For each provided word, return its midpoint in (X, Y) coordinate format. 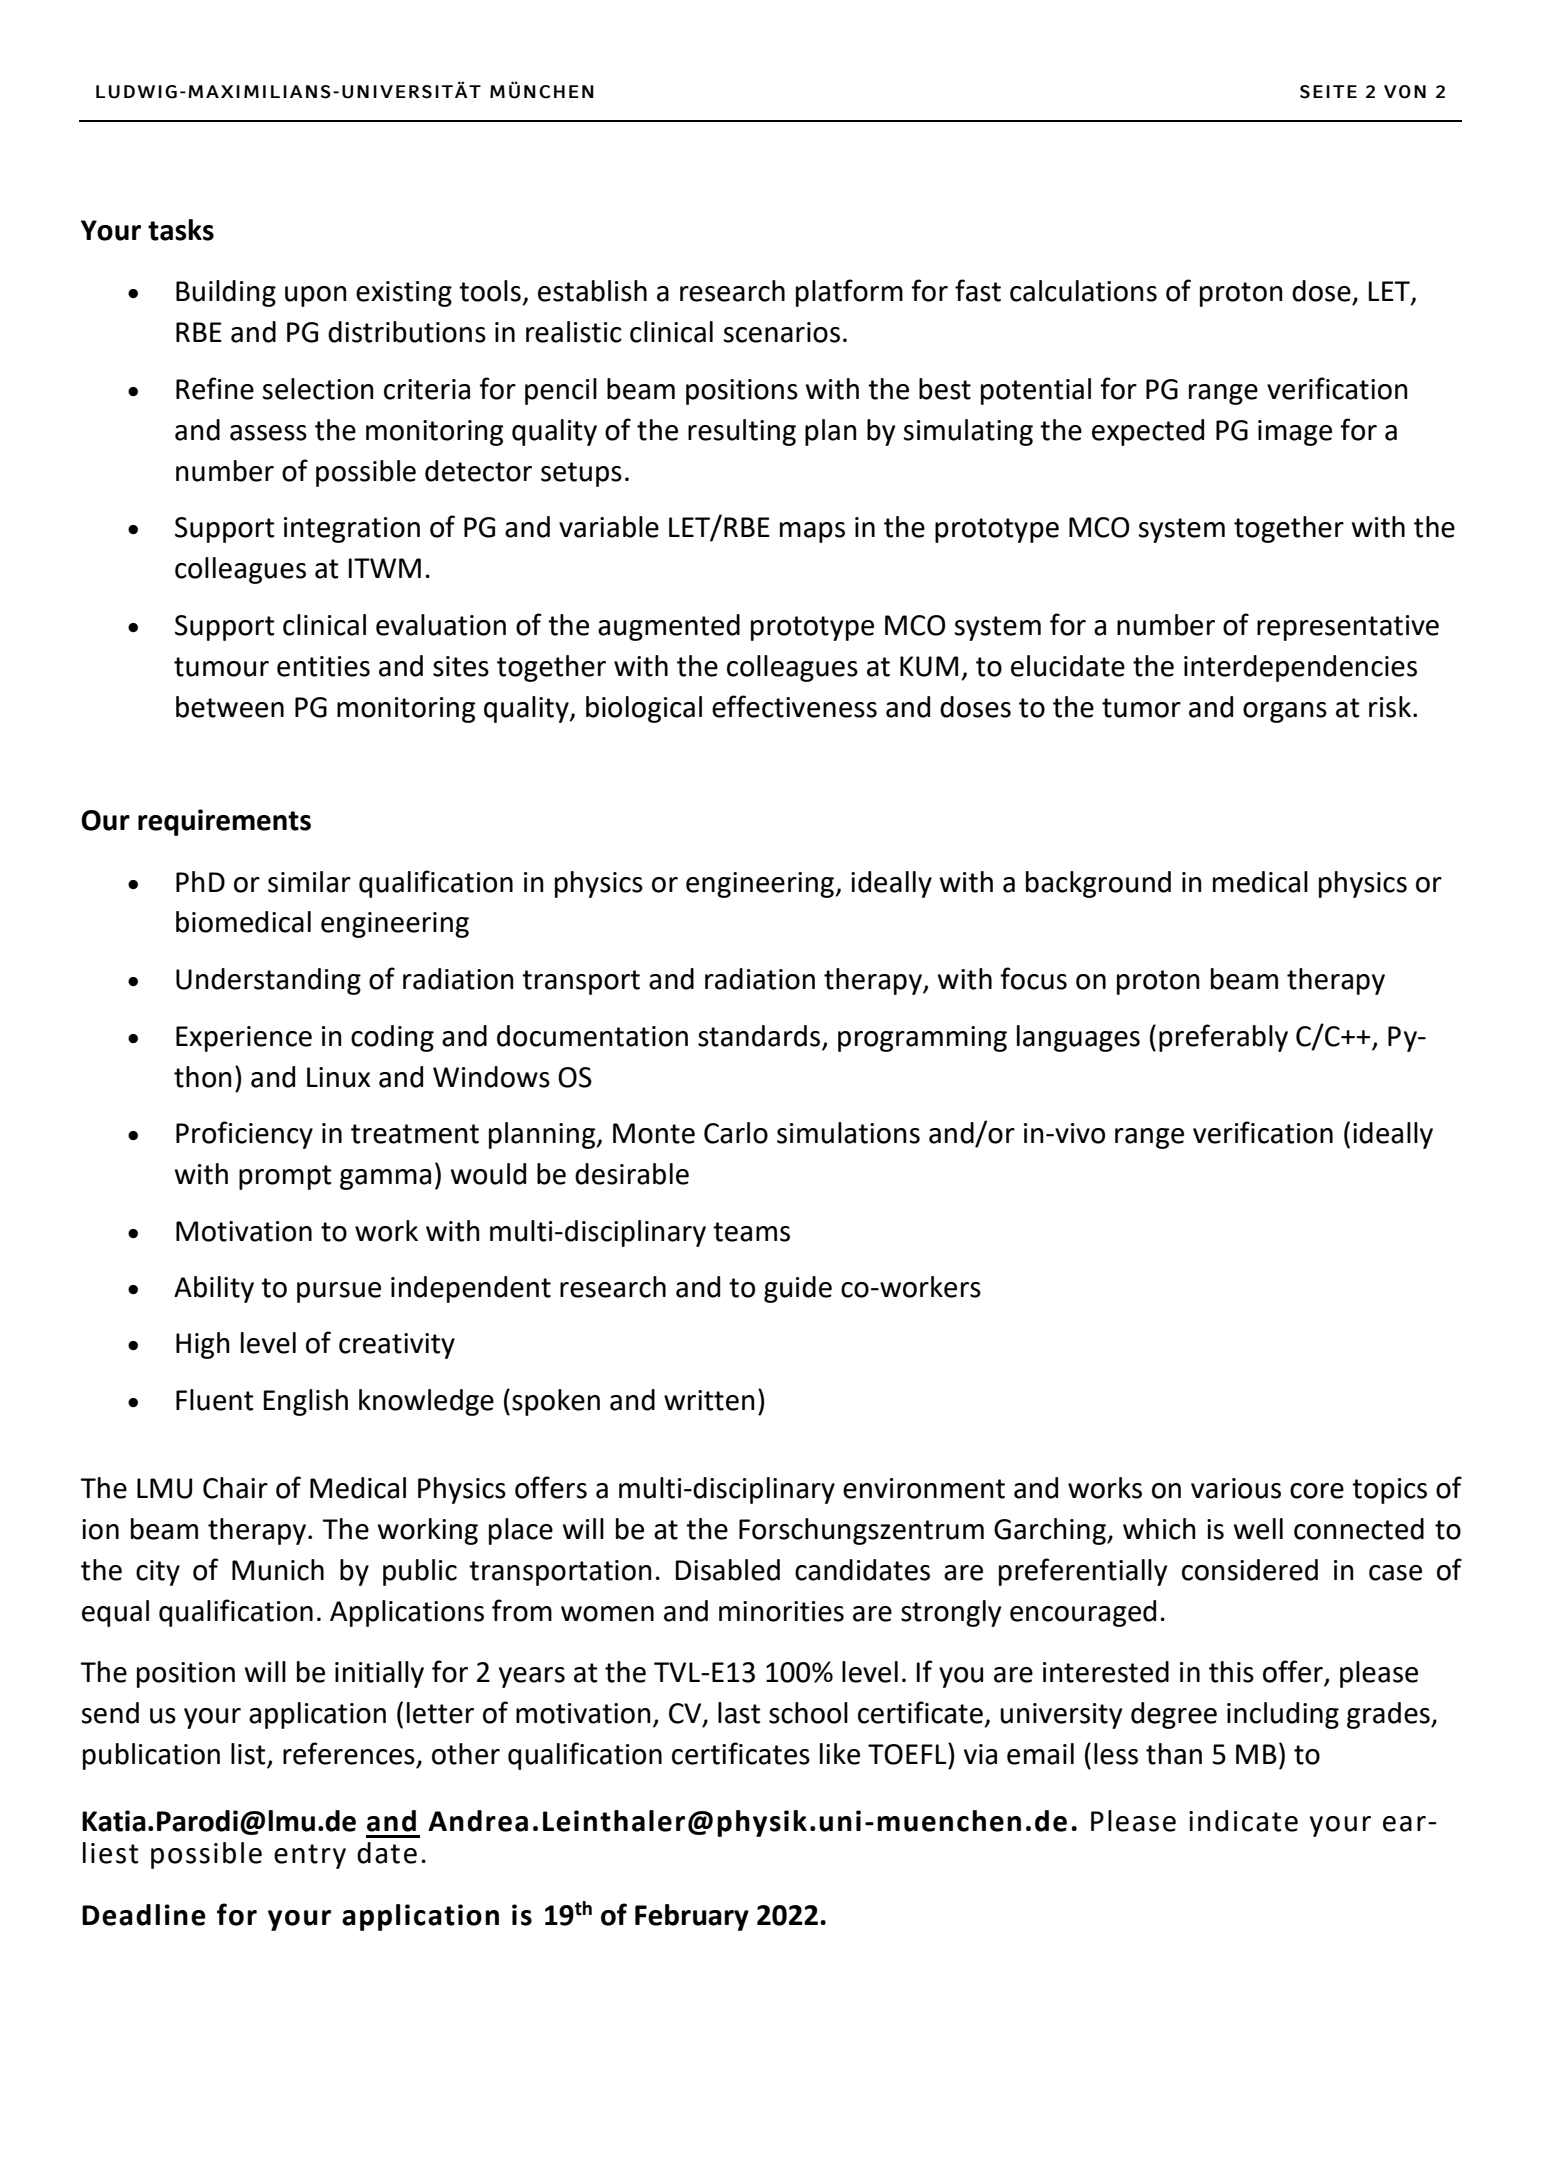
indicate (1243, 1821)
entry (310, 1856)
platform (849, 293)
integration (352, 530)
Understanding (268, 981)
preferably (1223, 1038)
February (692, 1917)
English (306, 1402)
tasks (181, 230)
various (1236, 1488)
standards (759, 1036)
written (709, 1400)
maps (812, 532)
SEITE (1328, 92)
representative (1348, 628)
